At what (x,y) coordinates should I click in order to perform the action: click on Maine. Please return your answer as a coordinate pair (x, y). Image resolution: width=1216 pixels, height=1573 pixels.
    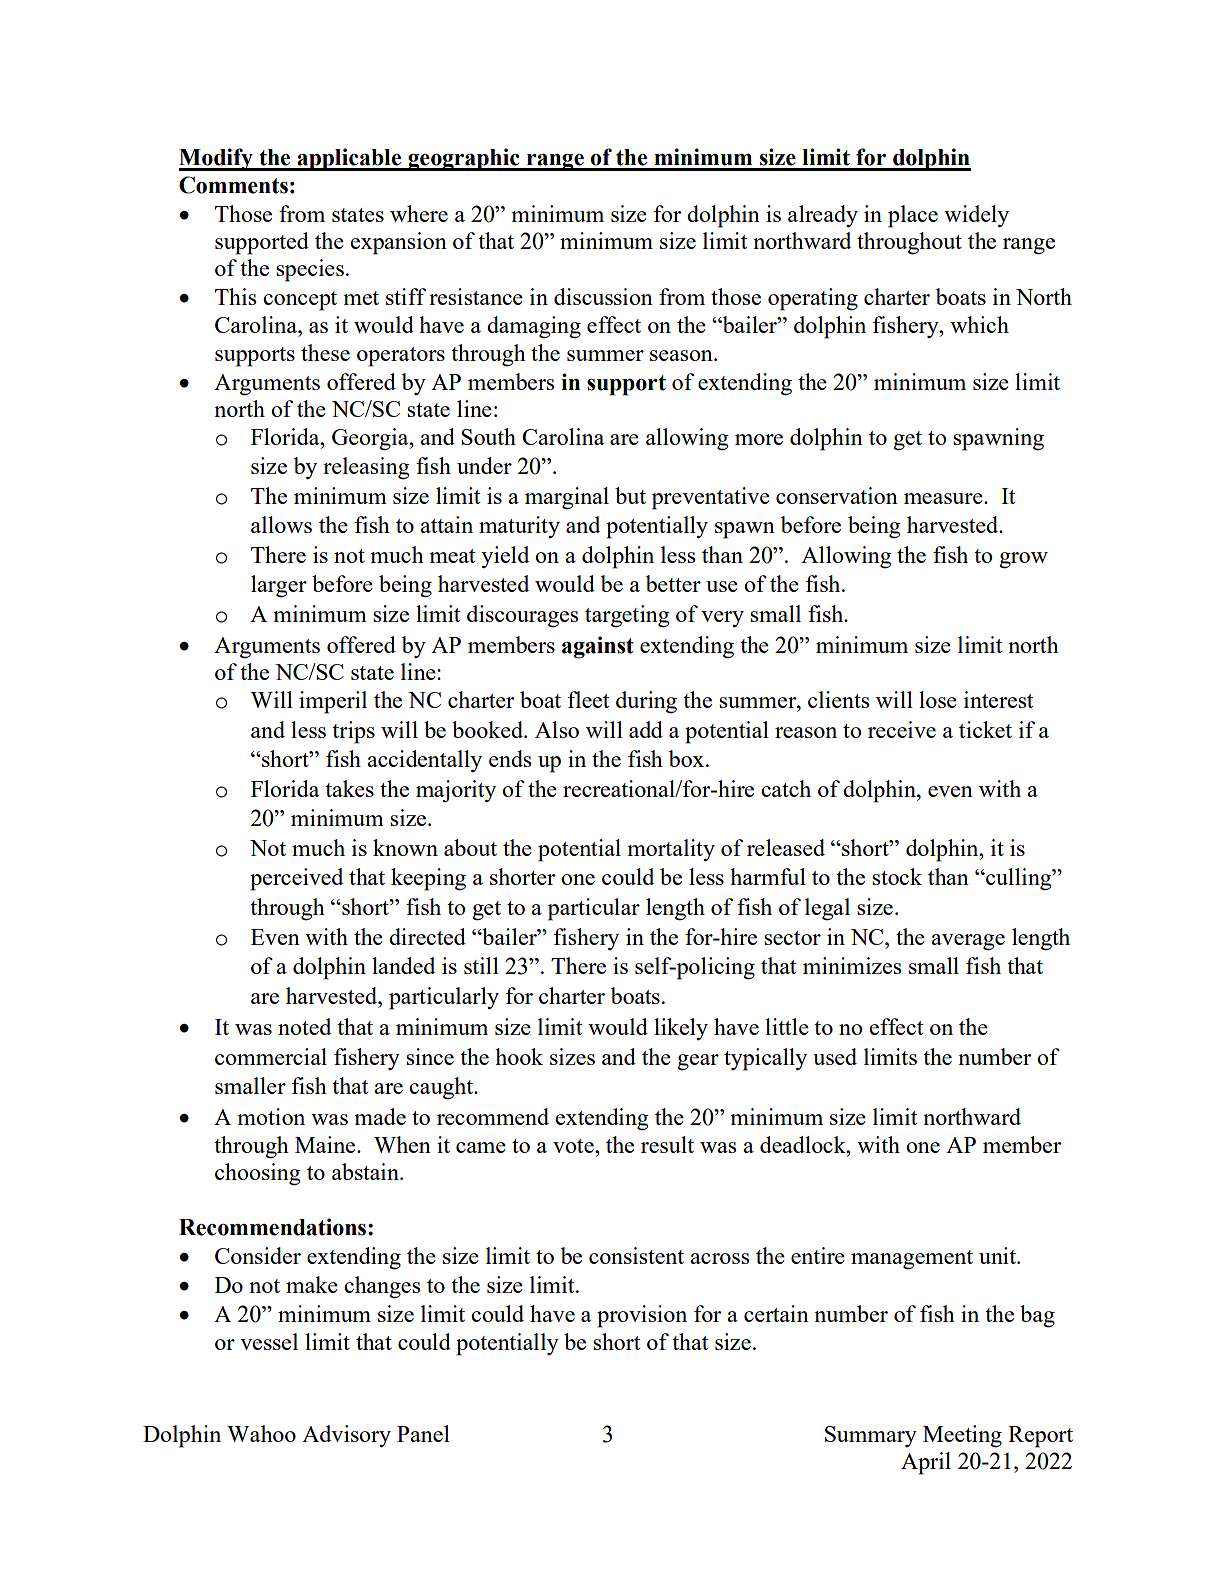
    Looking at the image, I should click on (326, 1144).
